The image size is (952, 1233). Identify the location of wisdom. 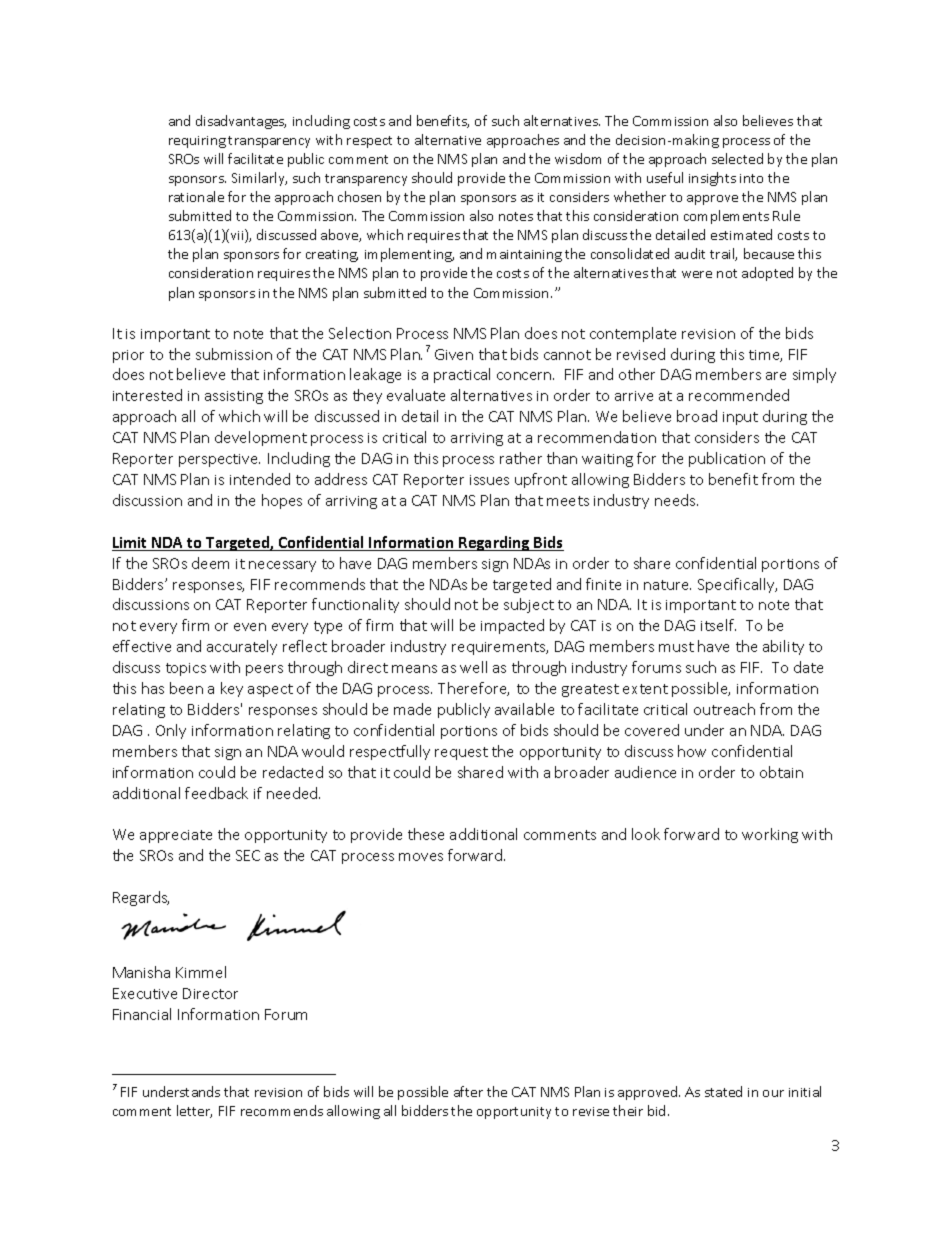
(578, 158).
